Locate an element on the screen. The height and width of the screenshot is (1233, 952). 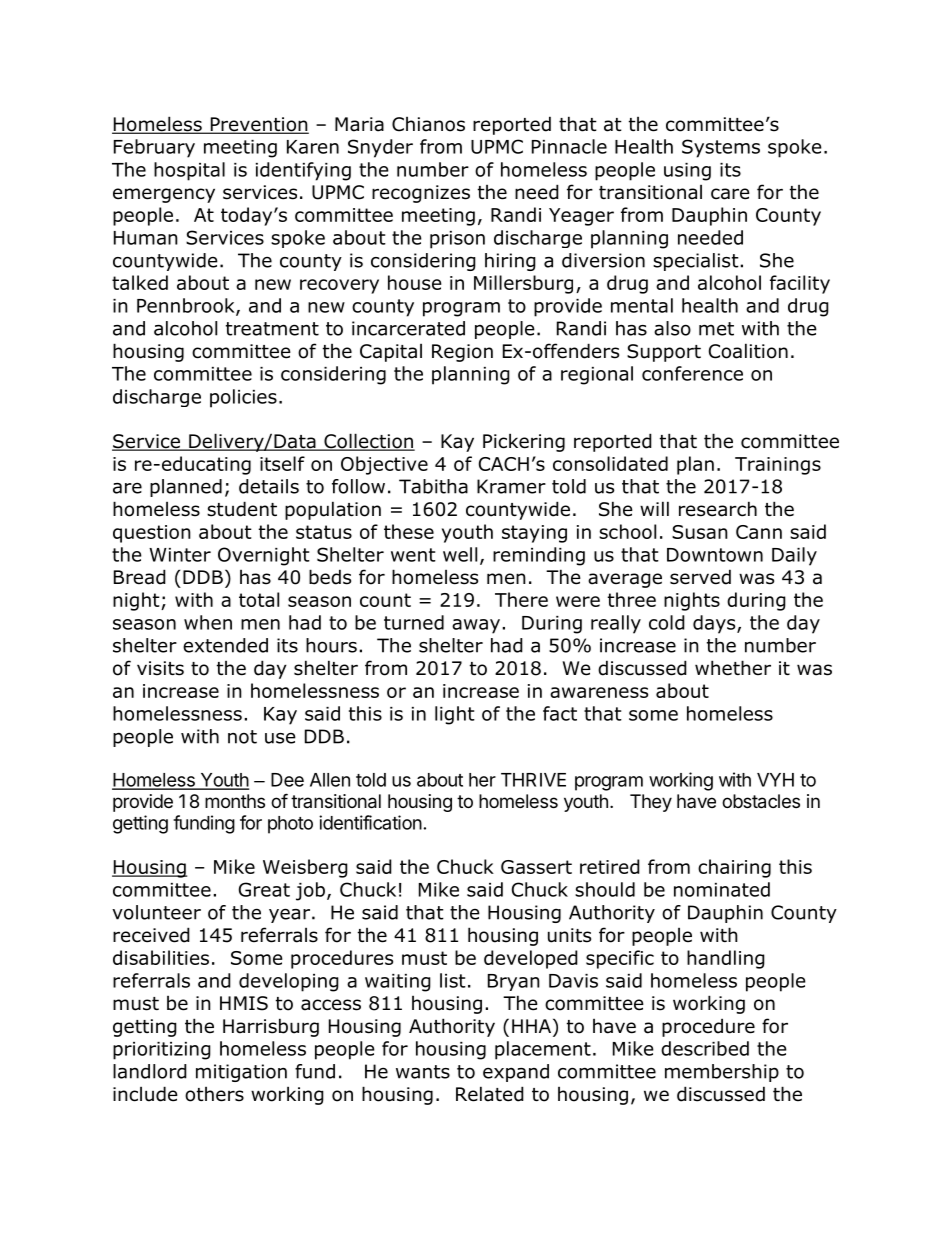
Systems is located at coordinates (721, 148).
